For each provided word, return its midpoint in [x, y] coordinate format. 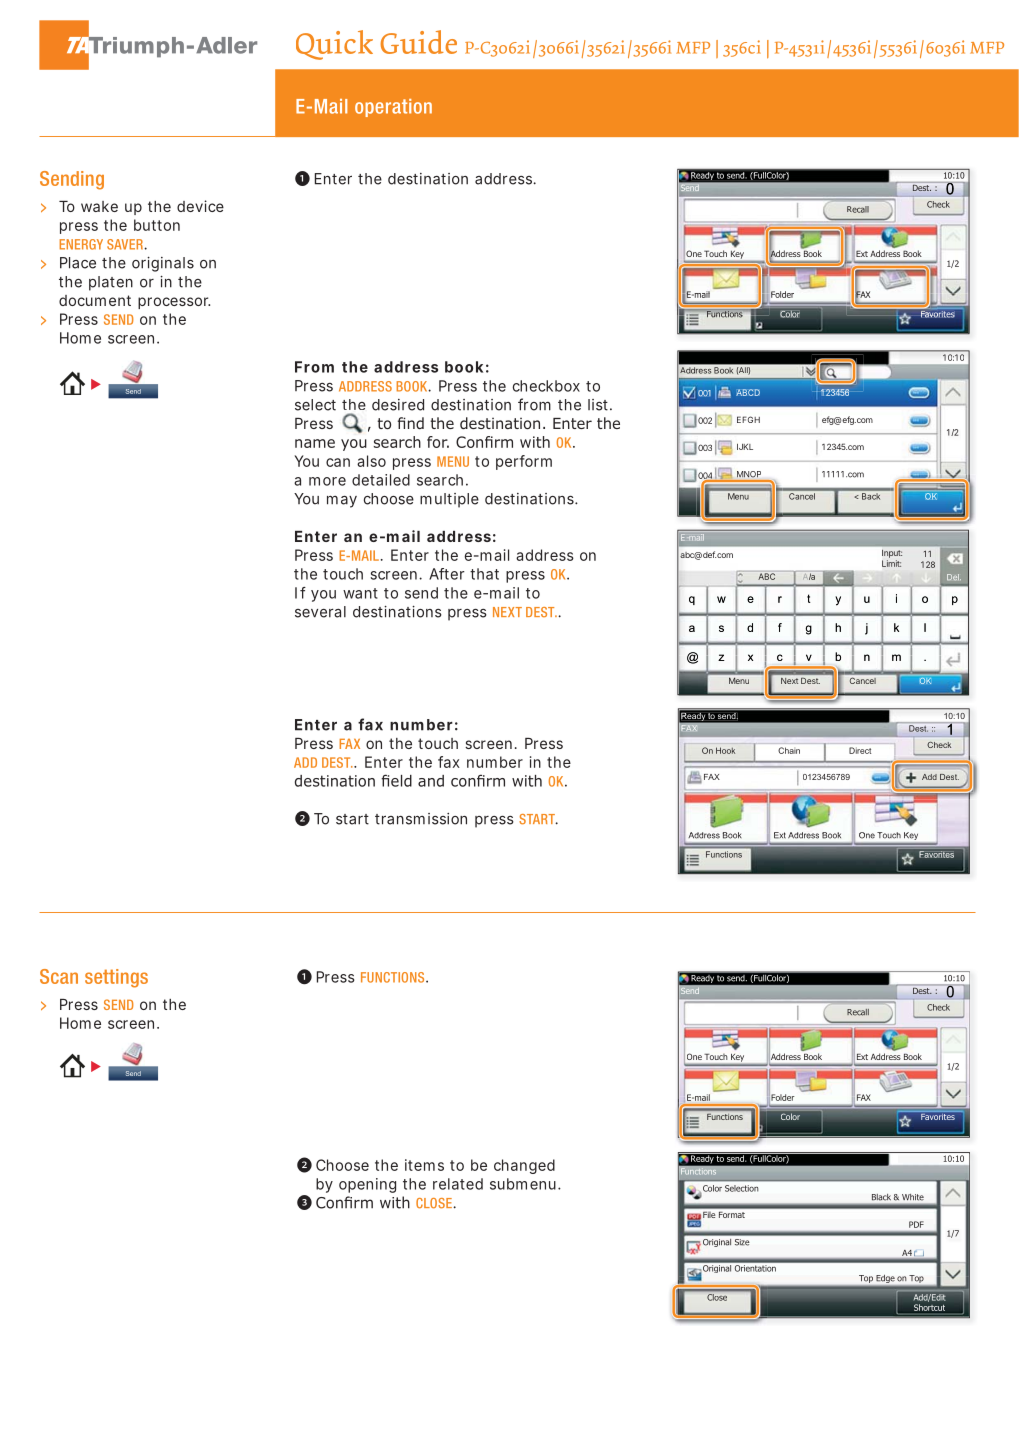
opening [367, 1185]
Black [881, 1197]
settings [116, 978]
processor [174, 303]
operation [393, 108]
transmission [421, 819]
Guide [418, 42]
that [484, 574]
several [320, 612]
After [447, 574]
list [600, 405]
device [200, 206]
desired [398, 405]
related [458, 1184]
